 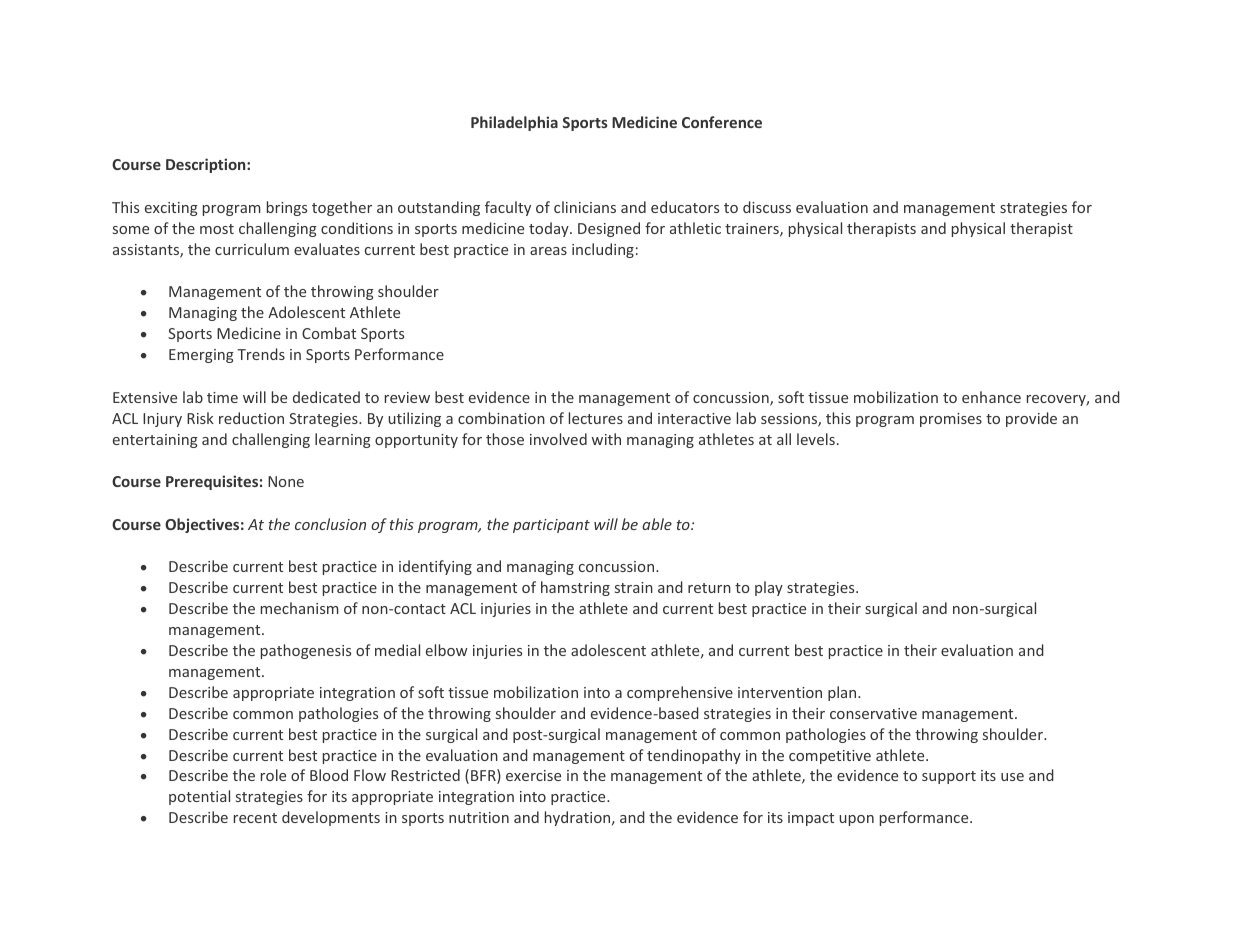 What do you see at coordinates (514, 123) in the image?
I see `Philadelphia` at bounding box center [514, 123].
